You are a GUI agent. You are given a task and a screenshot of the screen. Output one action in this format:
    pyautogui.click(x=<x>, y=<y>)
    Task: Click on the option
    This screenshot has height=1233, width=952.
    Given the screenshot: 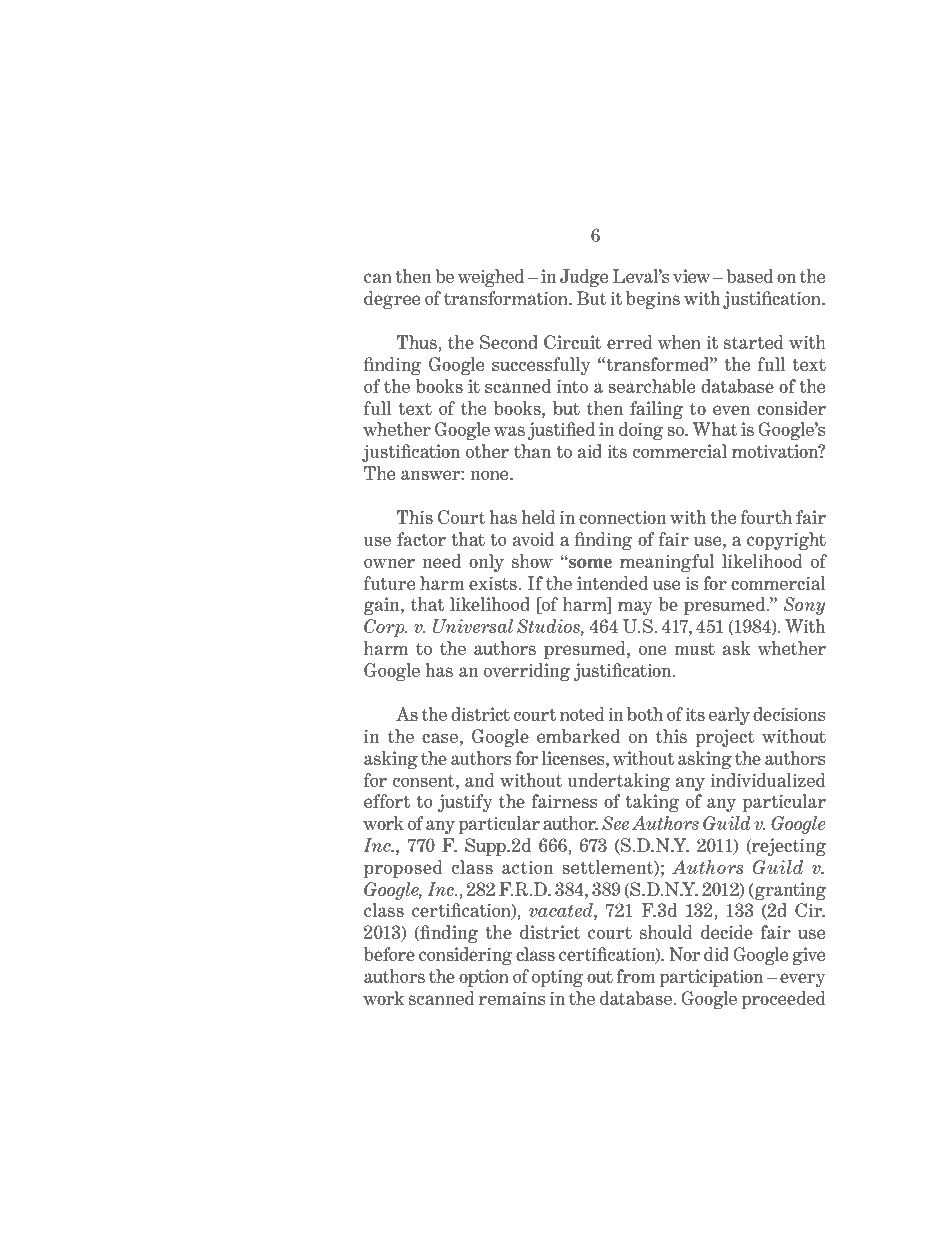 What is the action you would take?
    pyautogui.click(x=484, y=978)
